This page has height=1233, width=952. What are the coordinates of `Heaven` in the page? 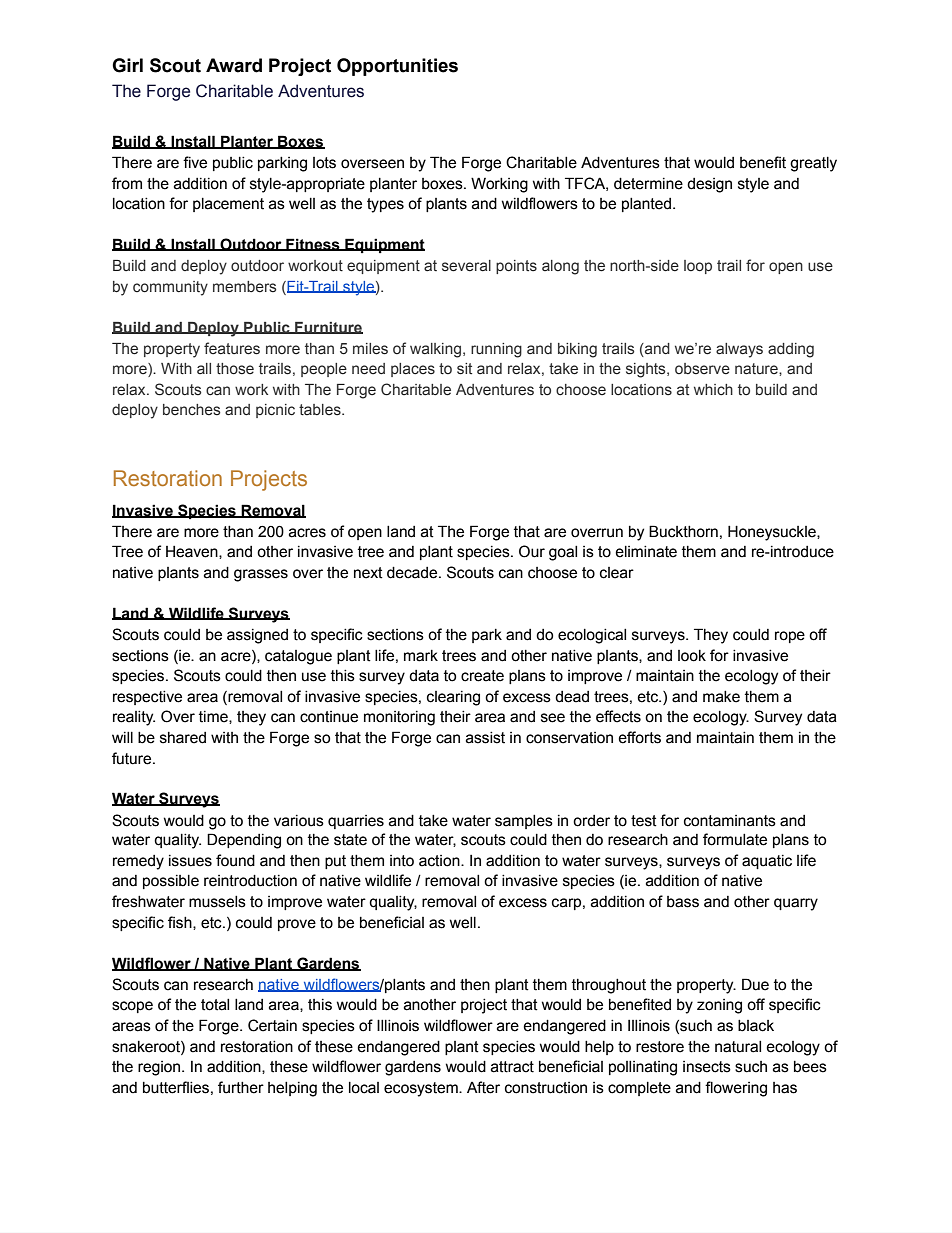 It's located at (193, 552).
